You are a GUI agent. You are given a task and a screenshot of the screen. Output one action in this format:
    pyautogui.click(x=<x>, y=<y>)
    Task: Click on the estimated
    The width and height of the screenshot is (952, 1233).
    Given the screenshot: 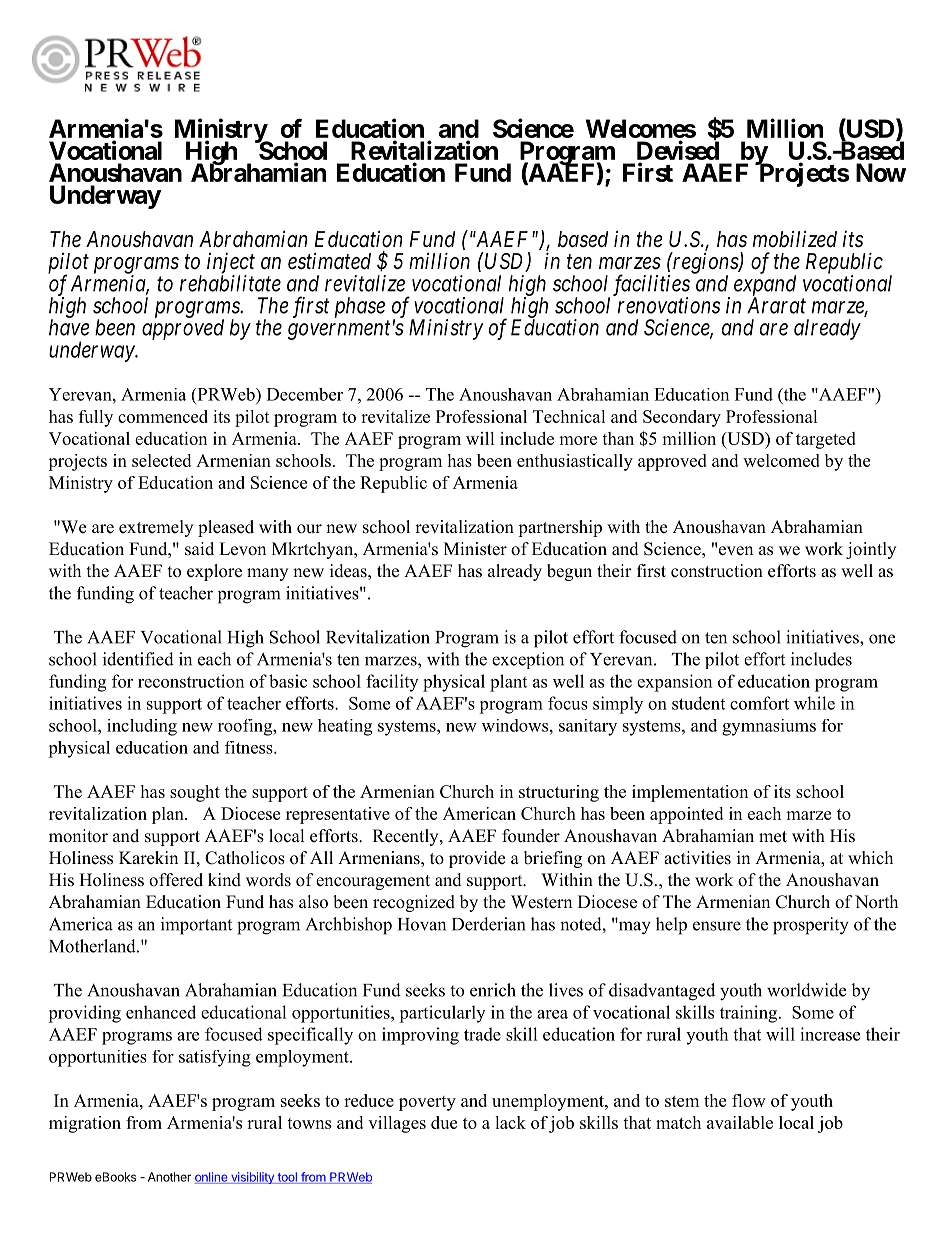 What is the action you would take?
    pyautogui.click(x=329, y=261)
